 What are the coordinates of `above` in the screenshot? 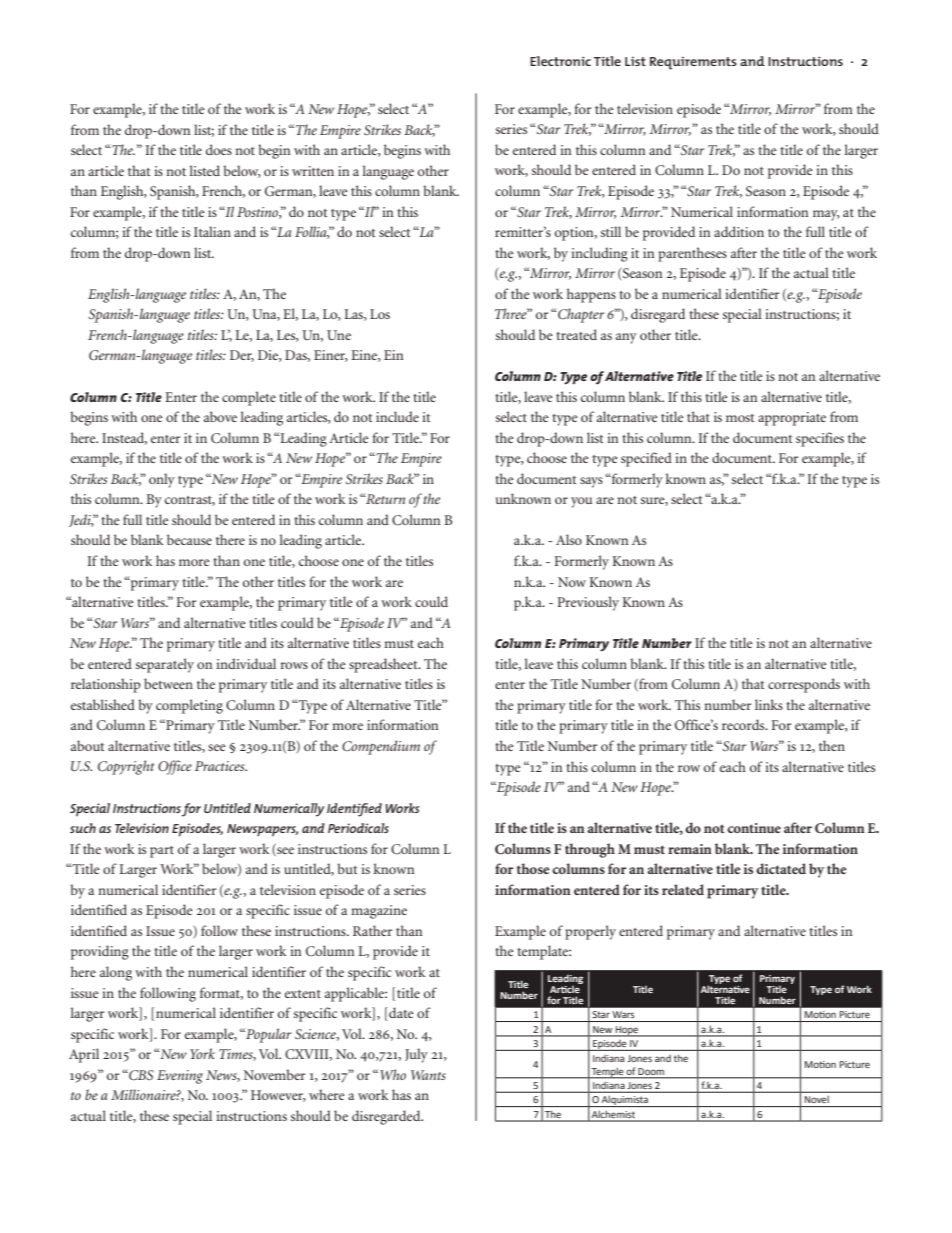 It's located at (220, 416).
